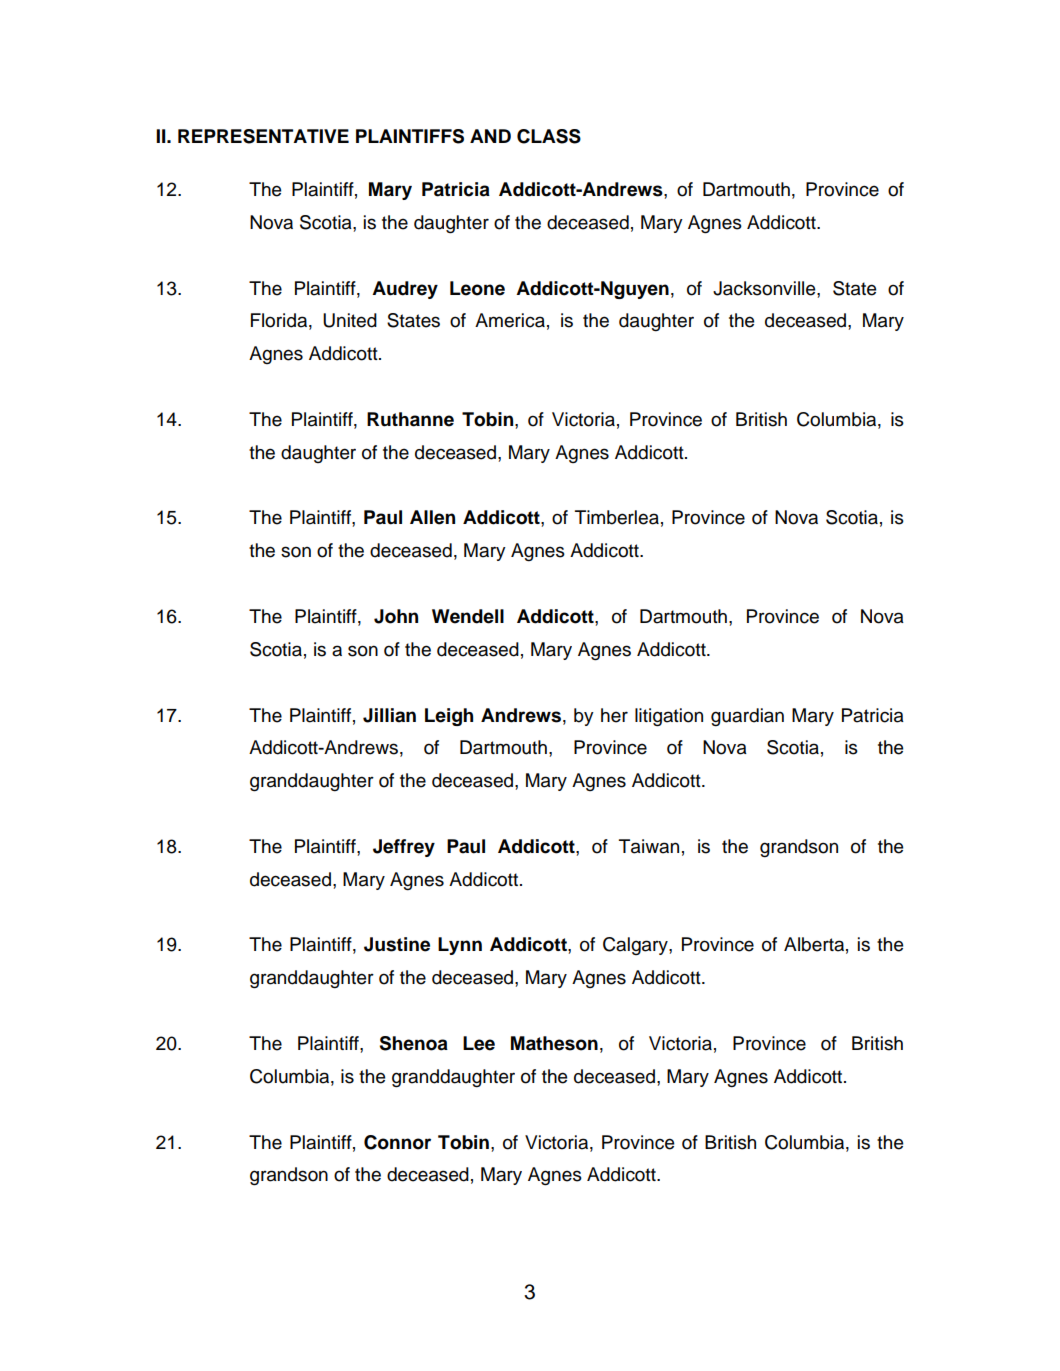  Describe the element at coordinates (350, 320) in the screenshot. I see `United` at that location.
